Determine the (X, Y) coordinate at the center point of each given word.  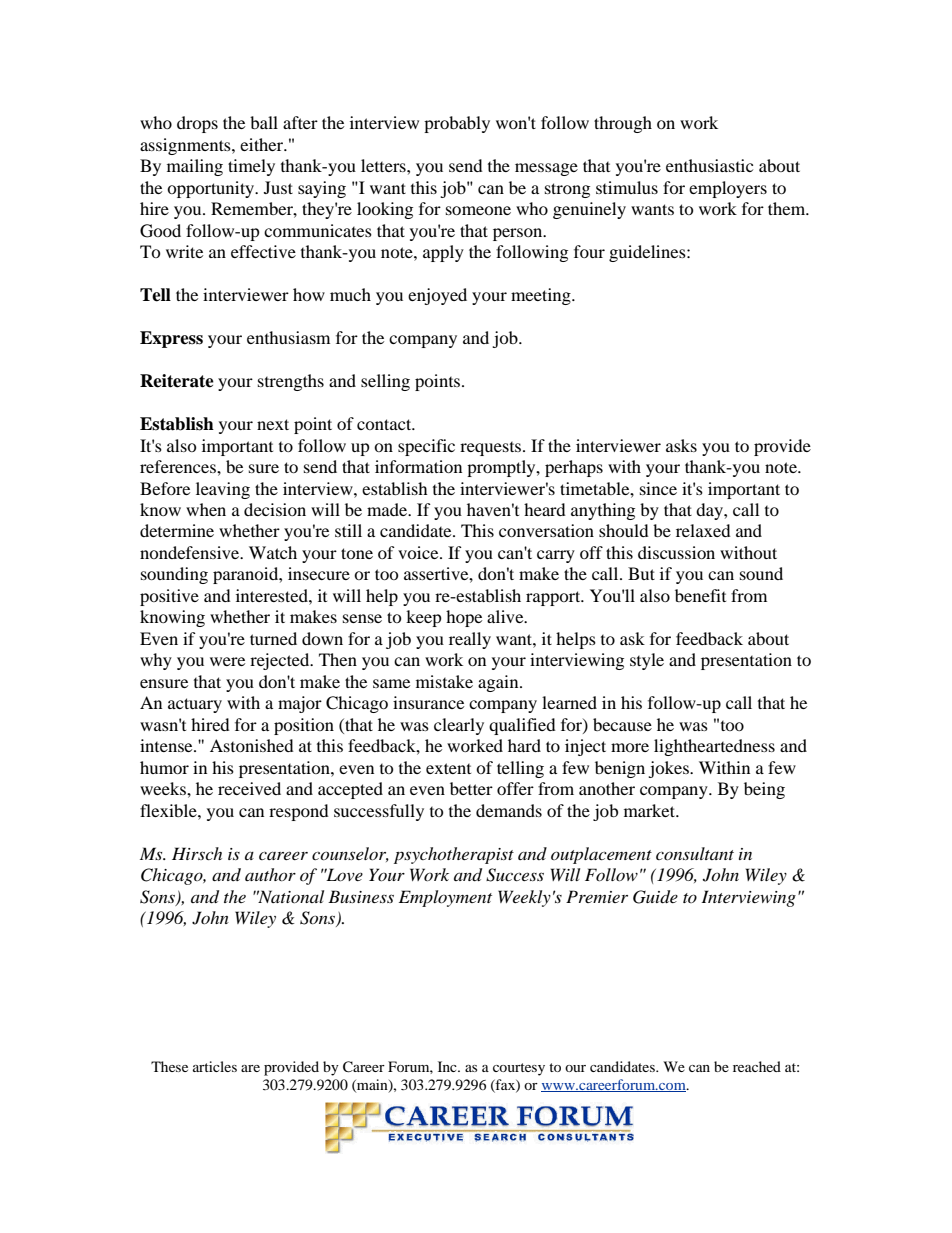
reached (757, 1066)
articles (215, 1066)
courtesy (519, 1069)
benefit (700, 595)
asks (681, 445)
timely (251, 167)
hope (464, 618)
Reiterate (177, 381)
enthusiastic (709, 165)
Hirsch (197, 853)
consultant (695, 853)
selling (385, 382)
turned (273, 638)
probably (457, 124)
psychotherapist (454, 855)
